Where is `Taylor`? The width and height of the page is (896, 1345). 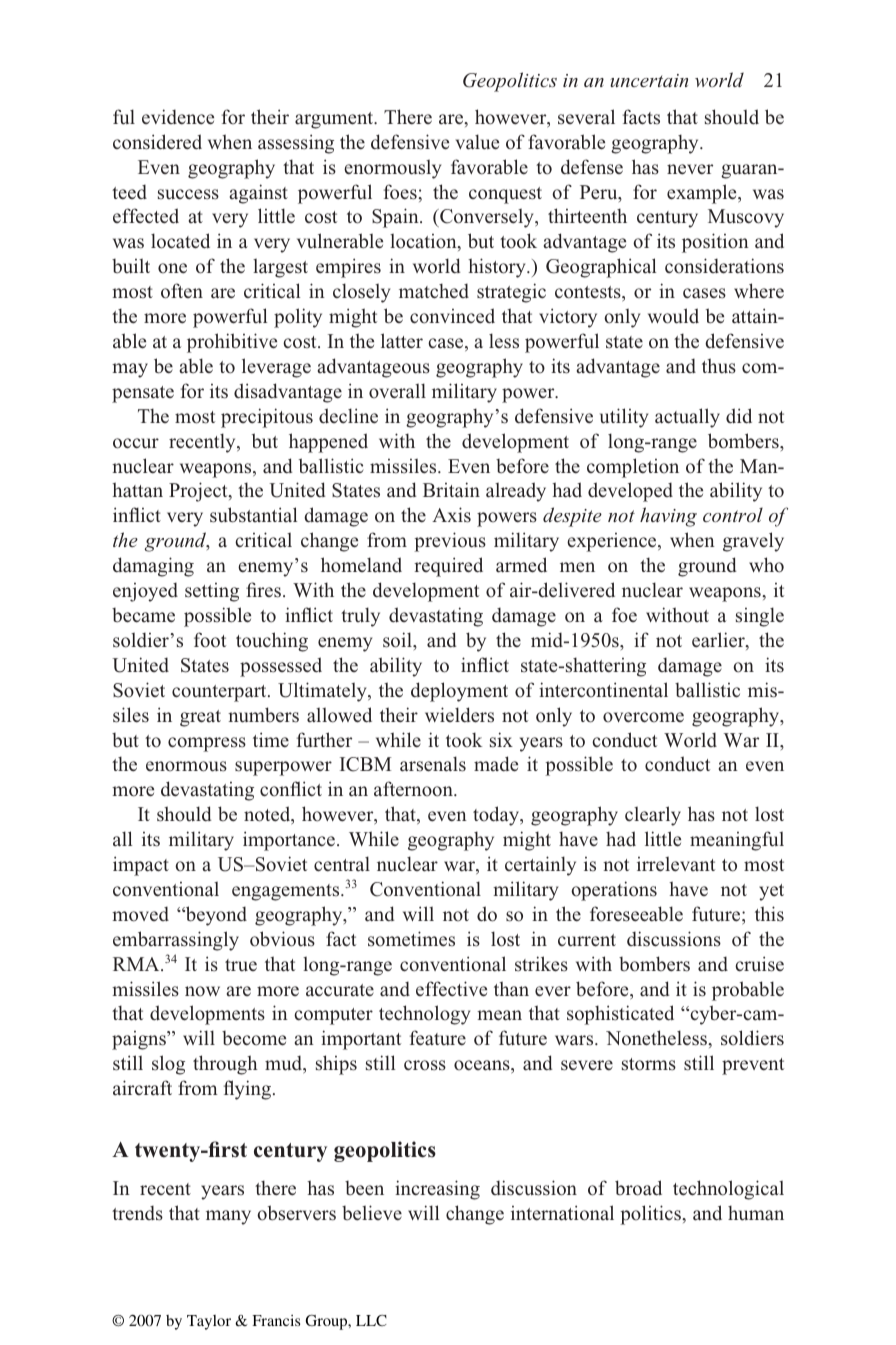 Taylor is located at coordinates (209, 1322).
